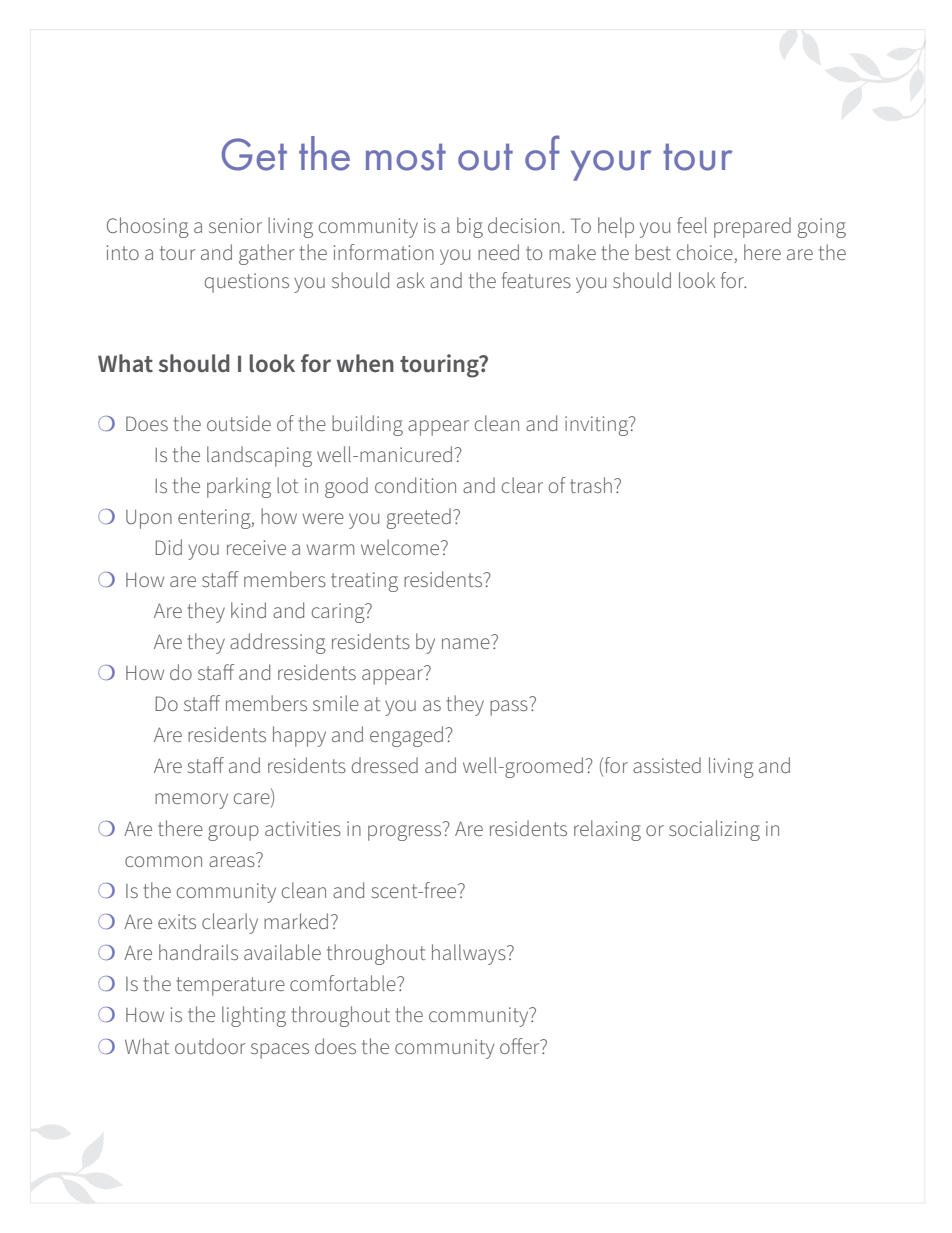  Describe the element at coordinates (191, 801) in the screenshot. I see `memory` at that location.
